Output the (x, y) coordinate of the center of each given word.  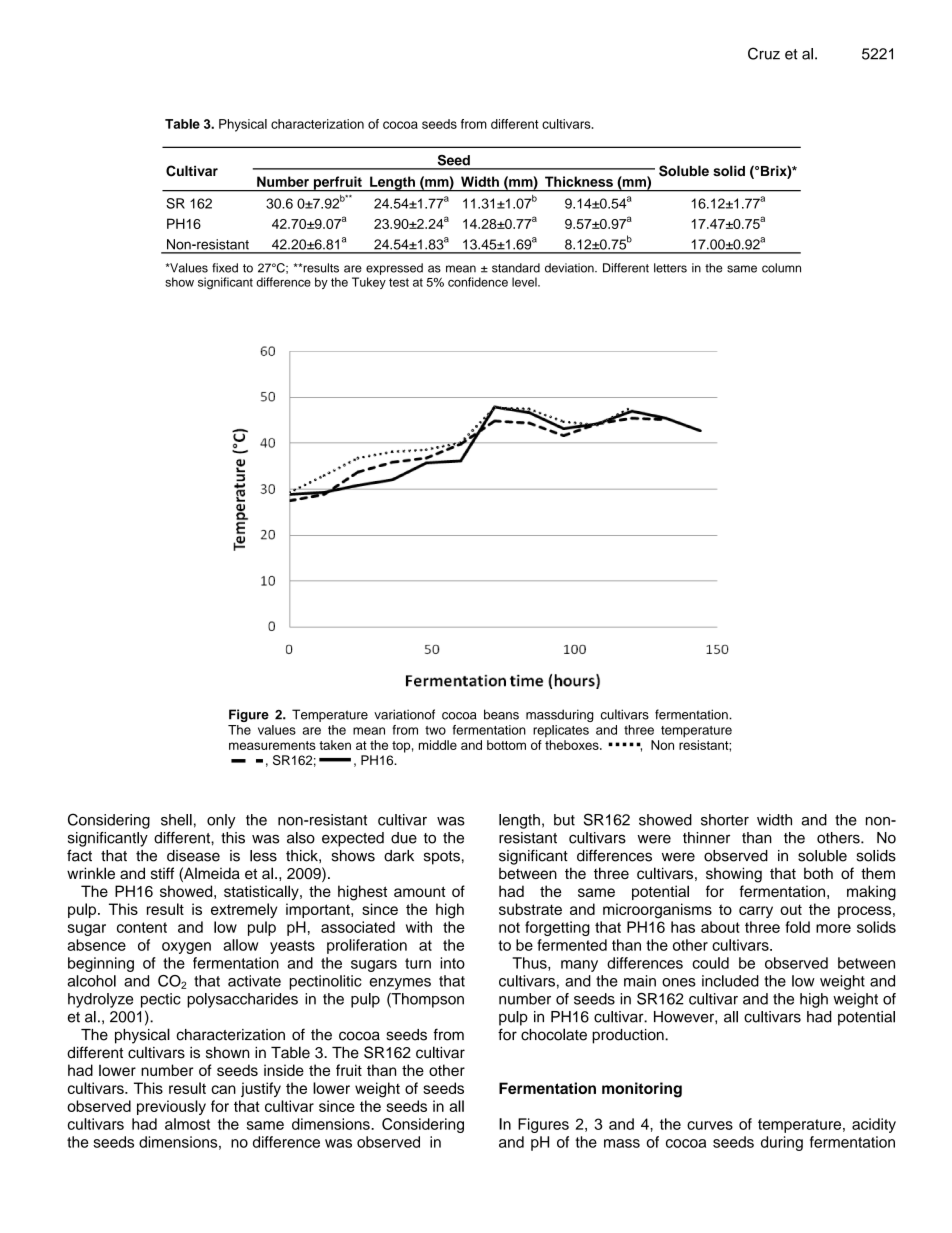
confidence (478, 282)
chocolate (554, 1034)
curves (710, 1125)
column (781, 268)
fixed (225, 268)
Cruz (764, 53)
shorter (725, 820)
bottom (506, 745)
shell (176, 820)
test (399, 282)
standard (516, 268)
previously (171, 1107)
